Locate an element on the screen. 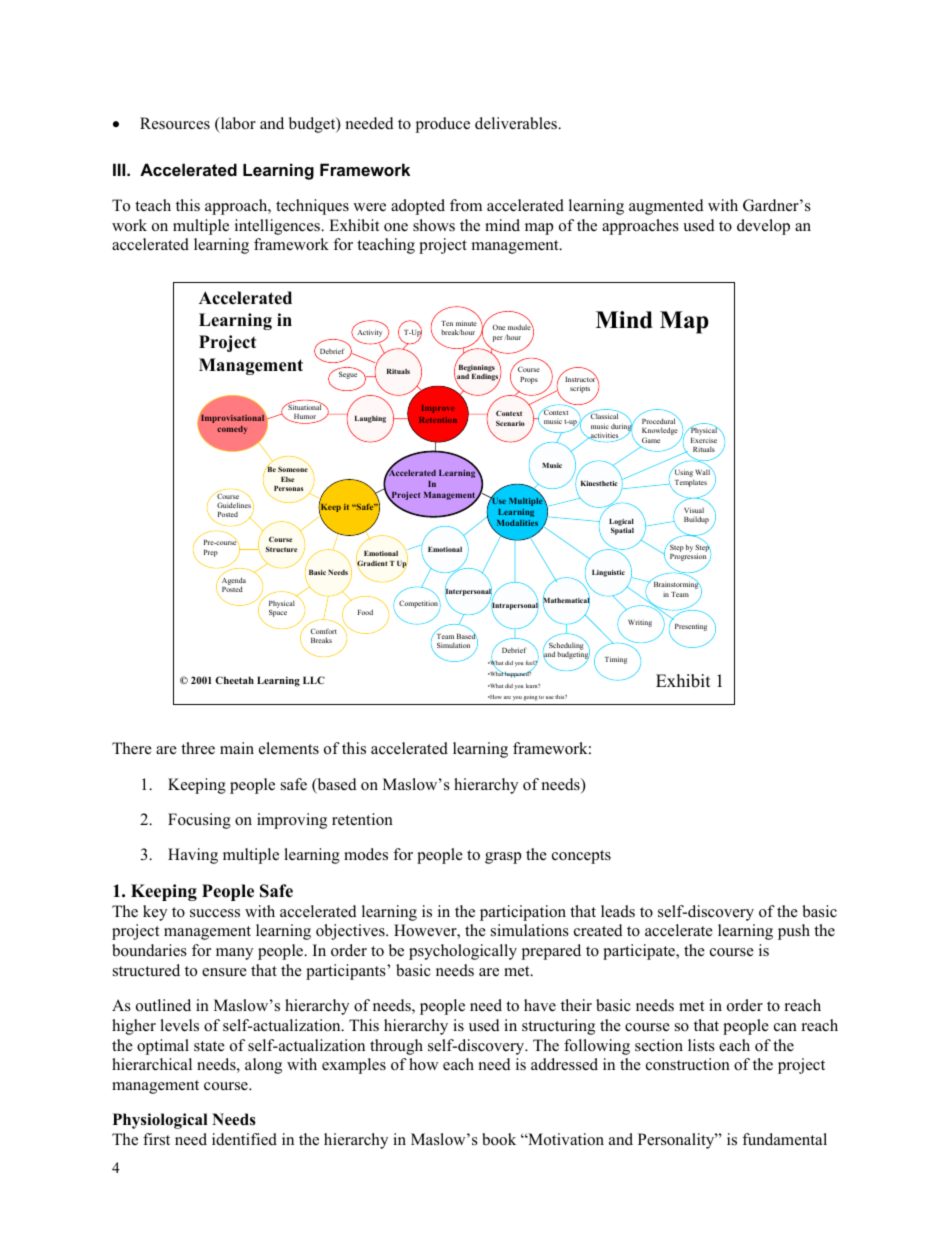 The width and height of the screenshot is (952, 1233). three is located at coordinates (198, 748).
